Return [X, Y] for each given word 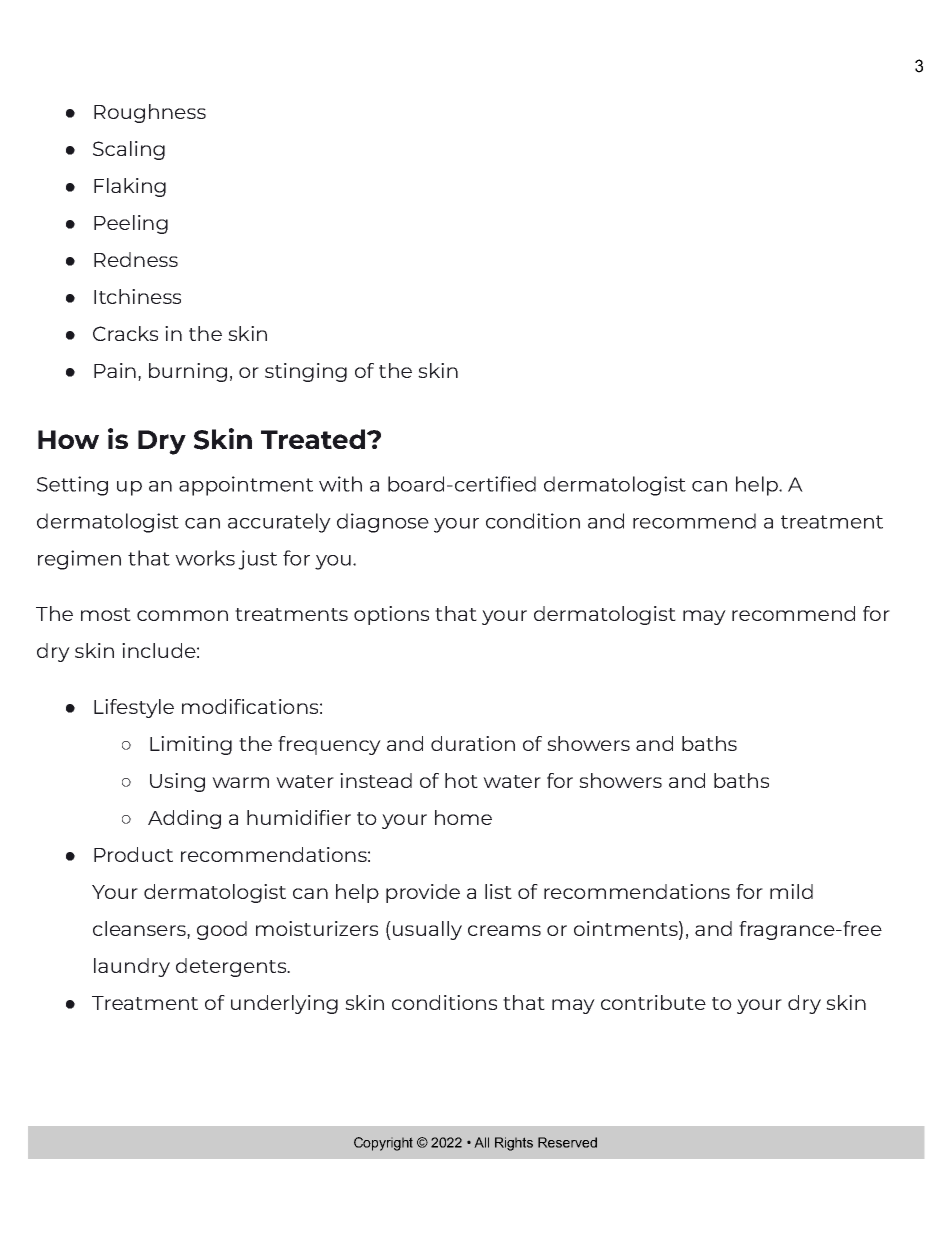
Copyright [383, 1144]
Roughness [150, 113]
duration [473, 743]
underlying [284, 1004]
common [182, 615]
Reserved [567, 1142]
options [391, 615]
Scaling [129, 150]
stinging [306, 372]
